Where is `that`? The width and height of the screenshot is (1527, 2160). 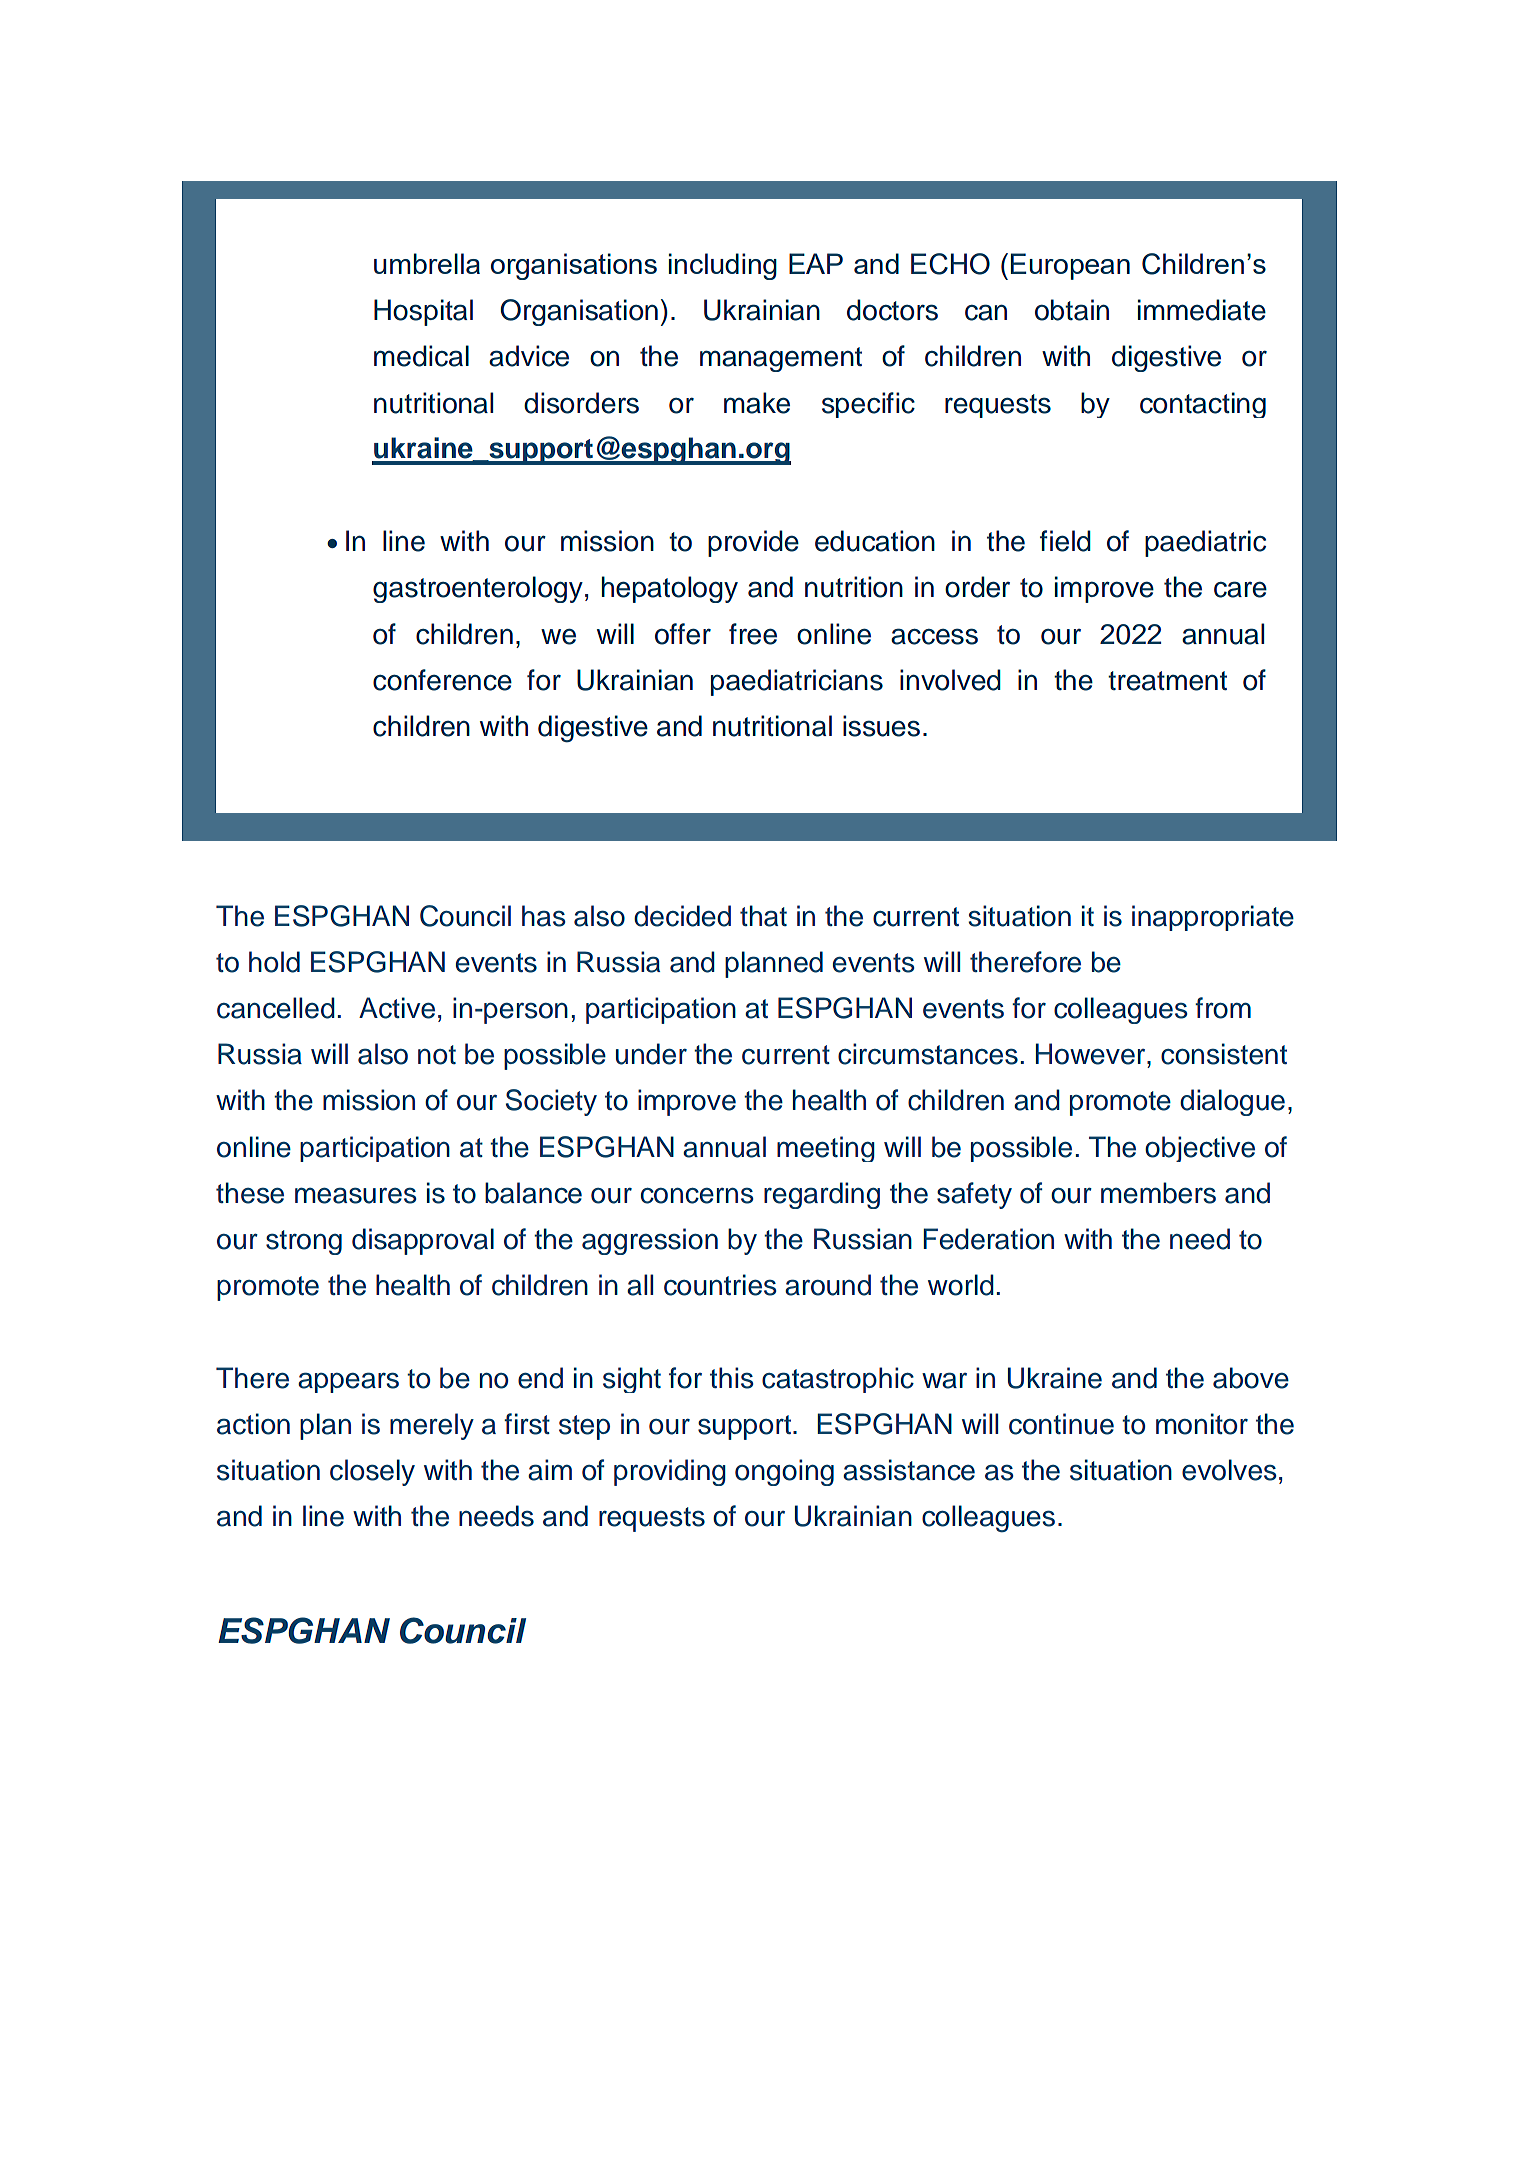
that is located at coordinates (763, 916).
